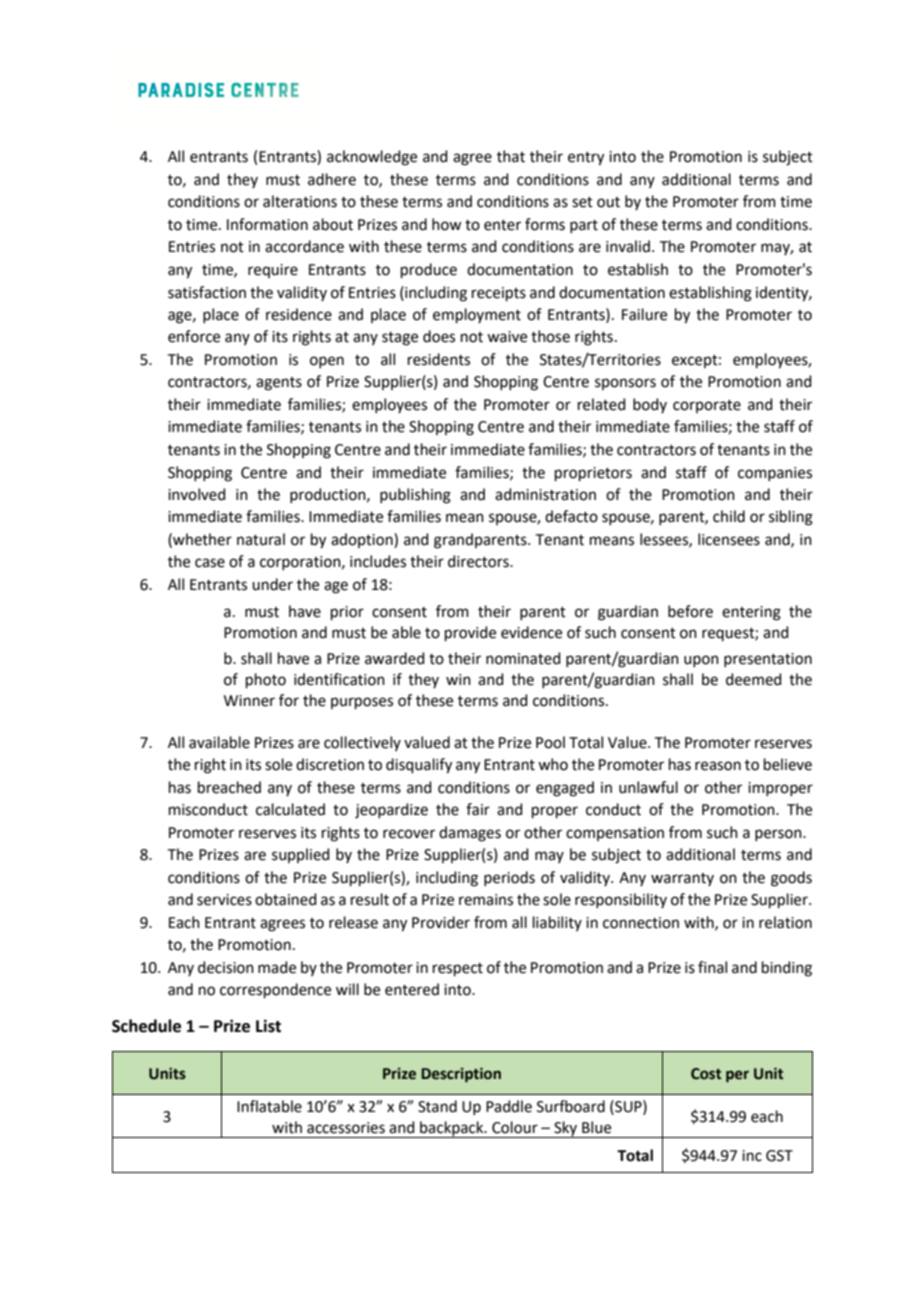 This image has width=924, height=1308. What do you see at coordinates (437, 1106) in the image?
I see `Stand` at bounding box center [437, 1106].
